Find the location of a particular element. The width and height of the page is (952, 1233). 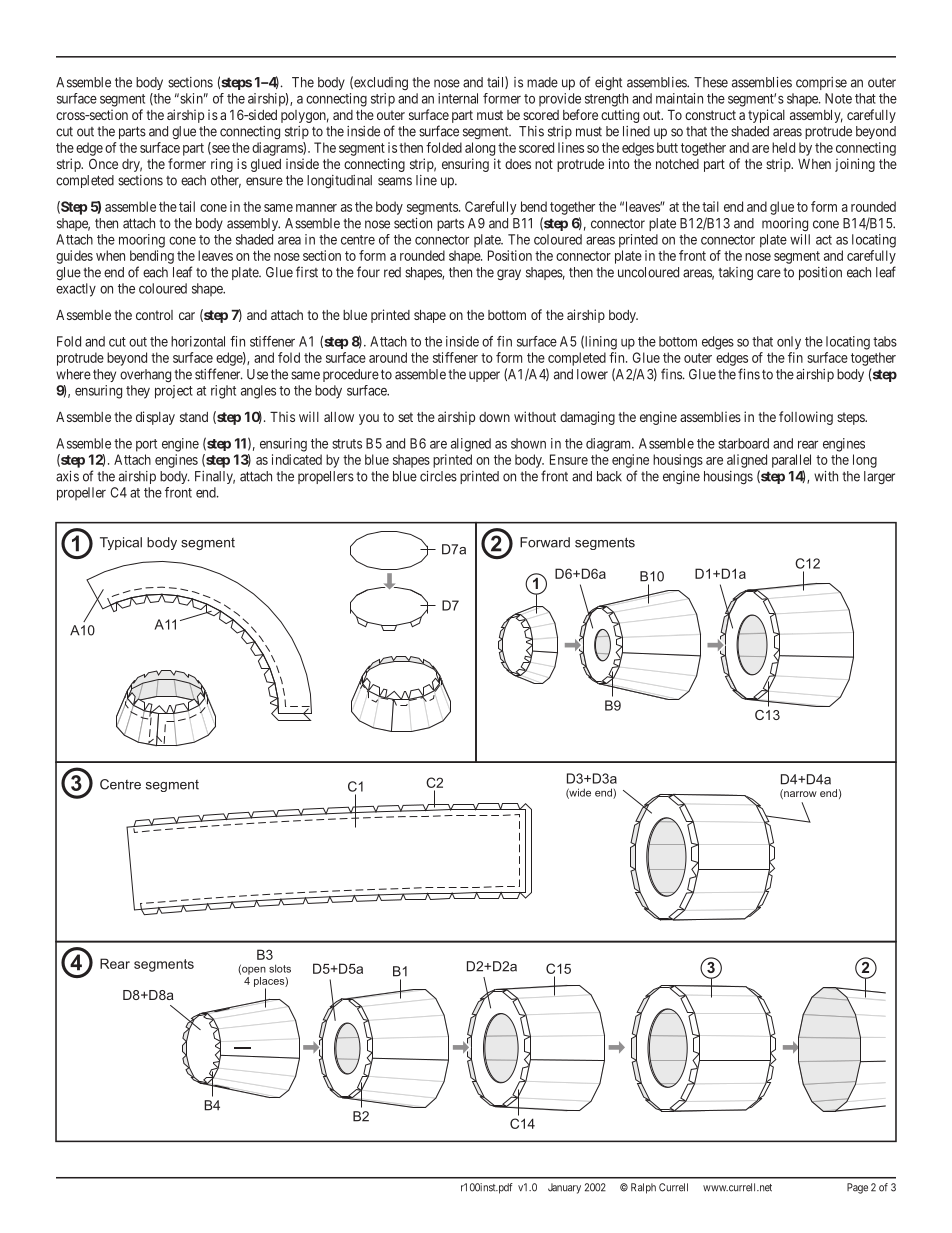

held is located at coordinates (783, 147).
